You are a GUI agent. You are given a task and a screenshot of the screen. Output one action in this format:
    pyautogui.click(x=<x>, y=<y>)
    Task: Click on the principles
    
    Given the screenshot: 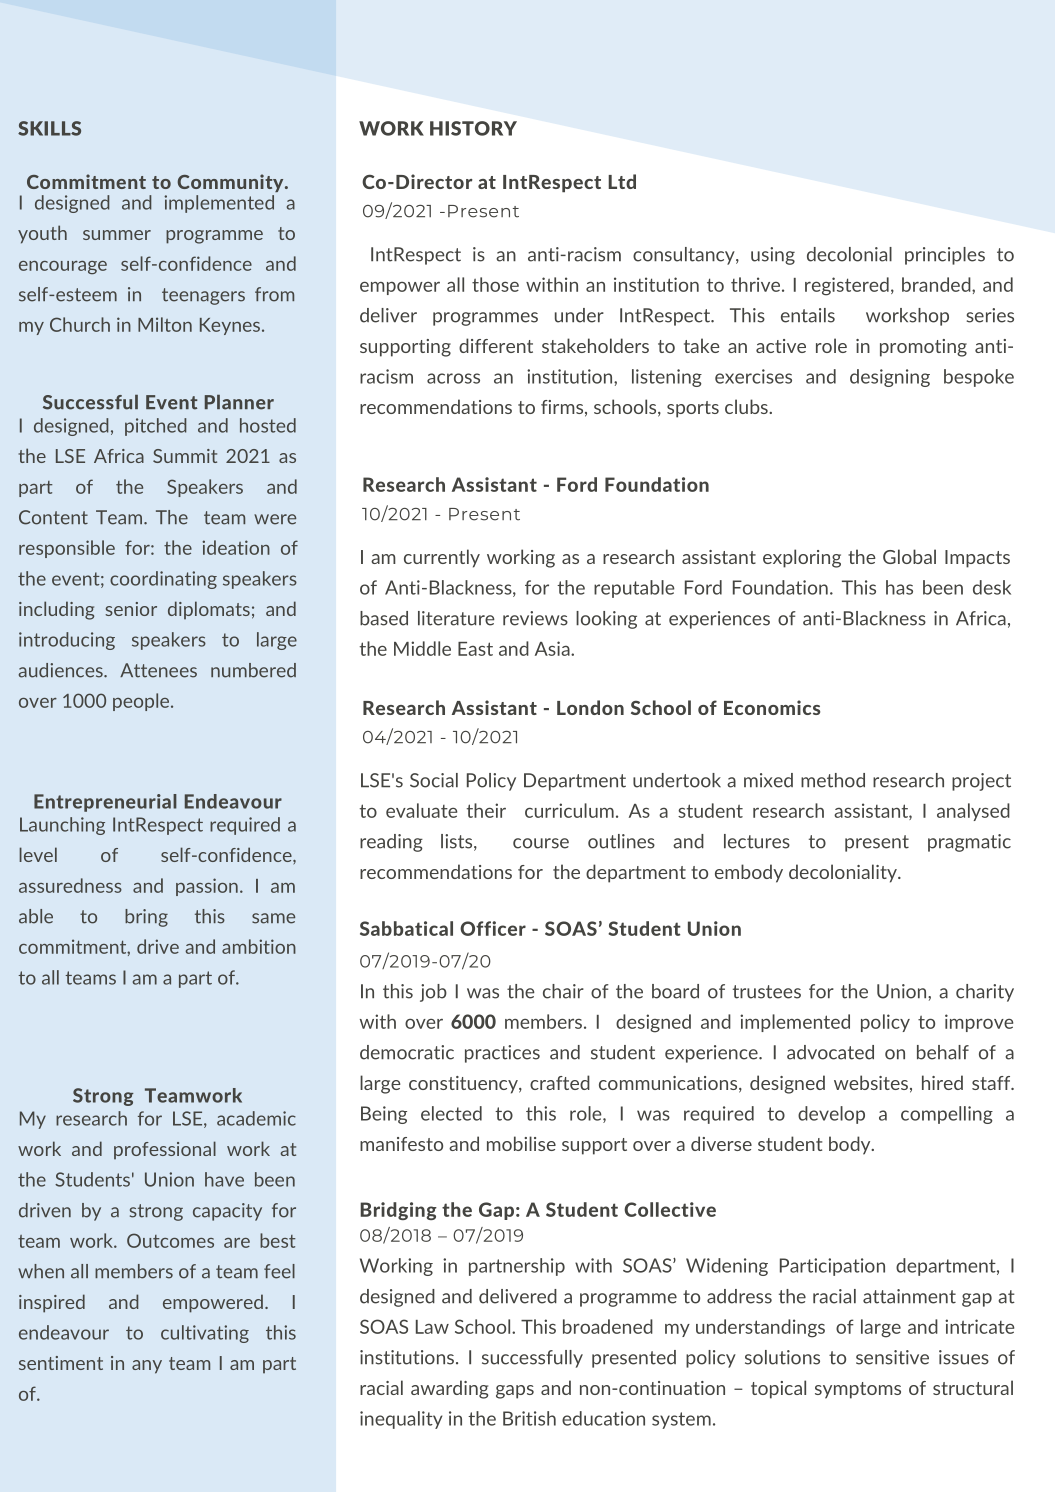 What is the action you would take?
    pyautogui.click(x=945, y=256)
